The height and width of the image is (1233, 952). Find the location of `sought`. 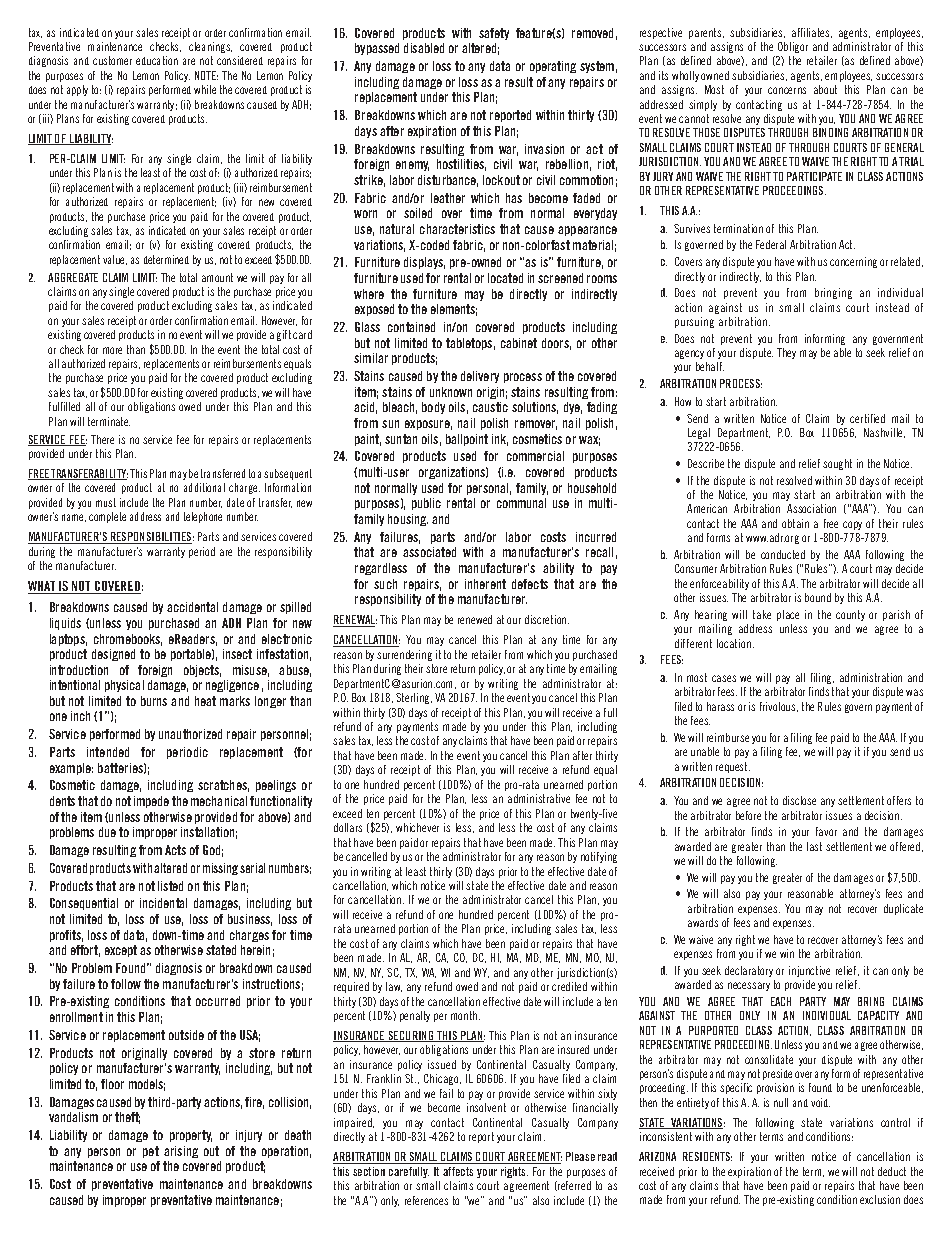

sought is located at coordinates (837, 464).
